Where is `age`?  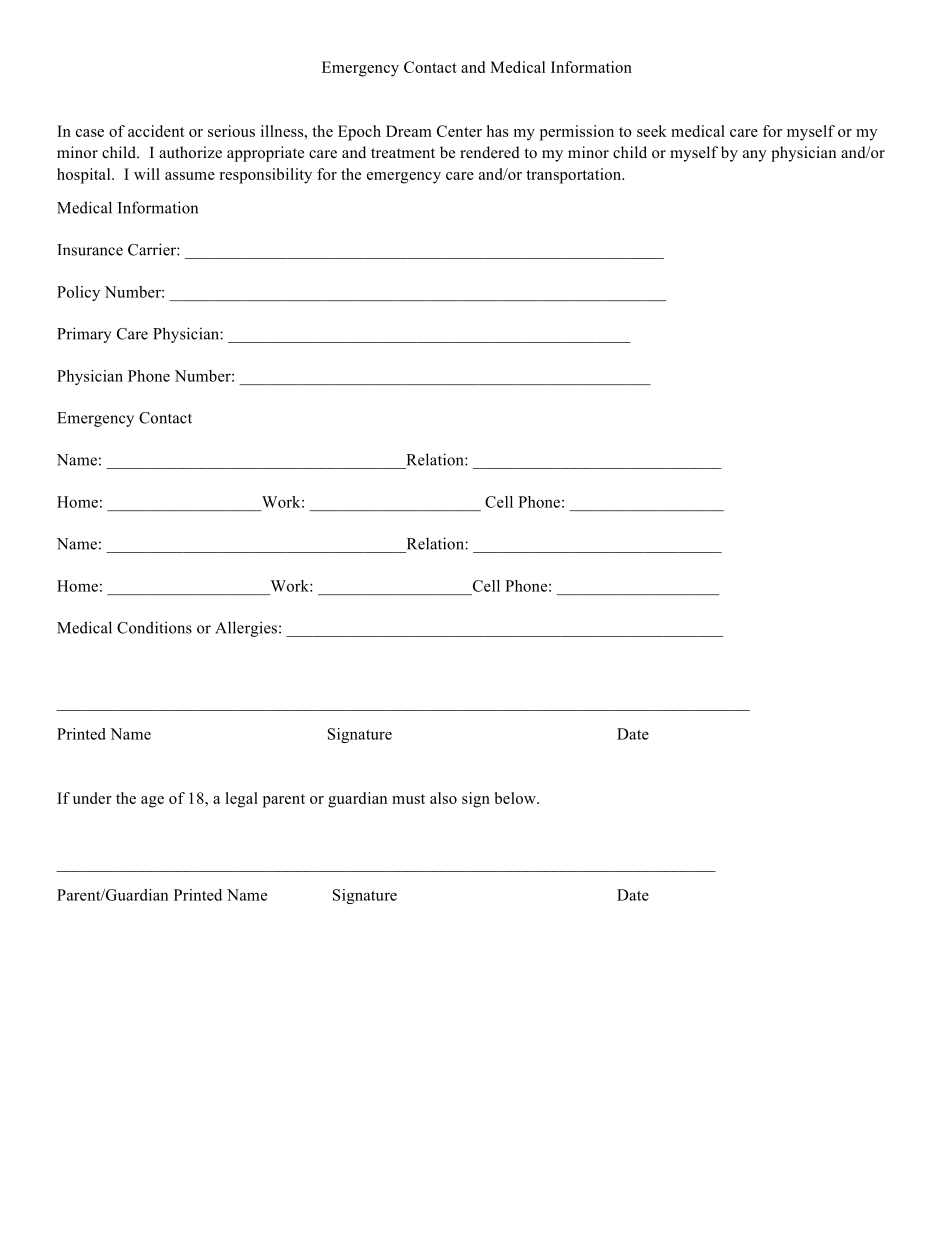
age is located at coordinates (152, 802).
